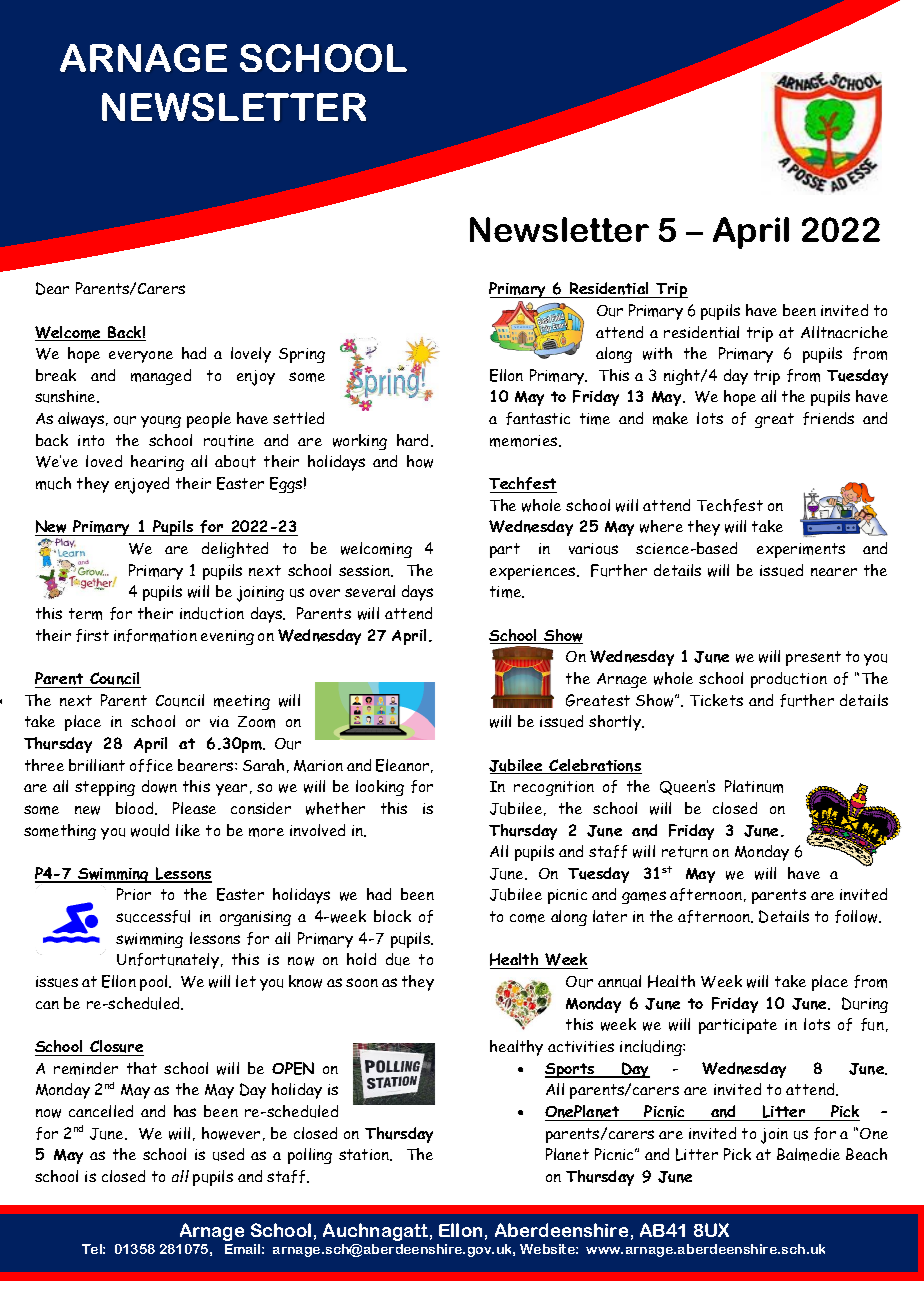 The height and width of the image is (1308, 924). What do you see at coordinates (219, 721) in the image?
I see `via` at bounding box center [219, 721].
